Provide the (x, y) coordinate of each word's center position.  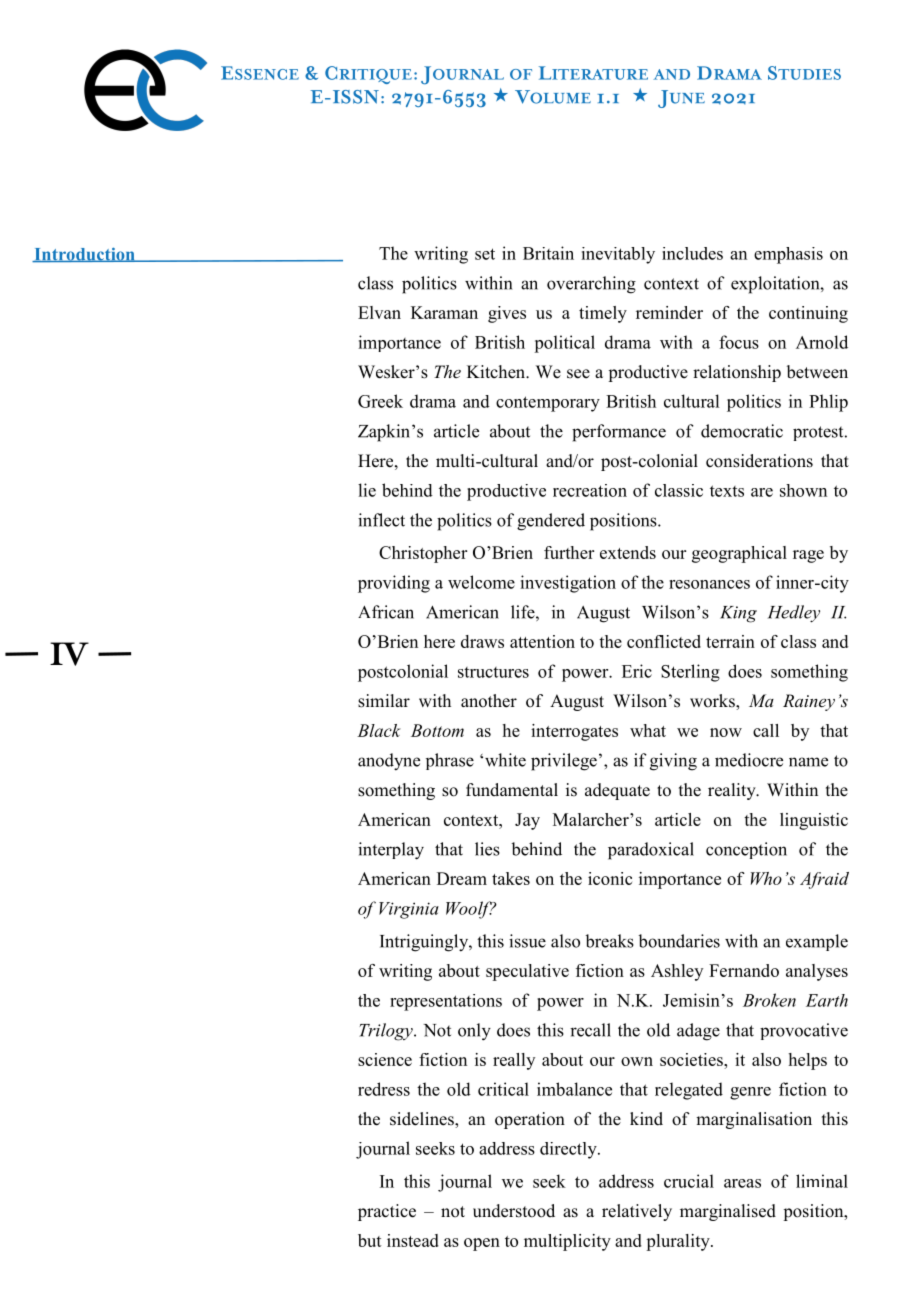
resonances (709, 584)
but (370, 1240)
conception (746, 850)
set (485, 254)
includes (692, 253)
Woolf (470, 910)
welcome (481, 582)
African (386, 612)
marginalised (728, 1212)
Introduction (84, 255)
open (482, 1244)
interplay (391, 851)
